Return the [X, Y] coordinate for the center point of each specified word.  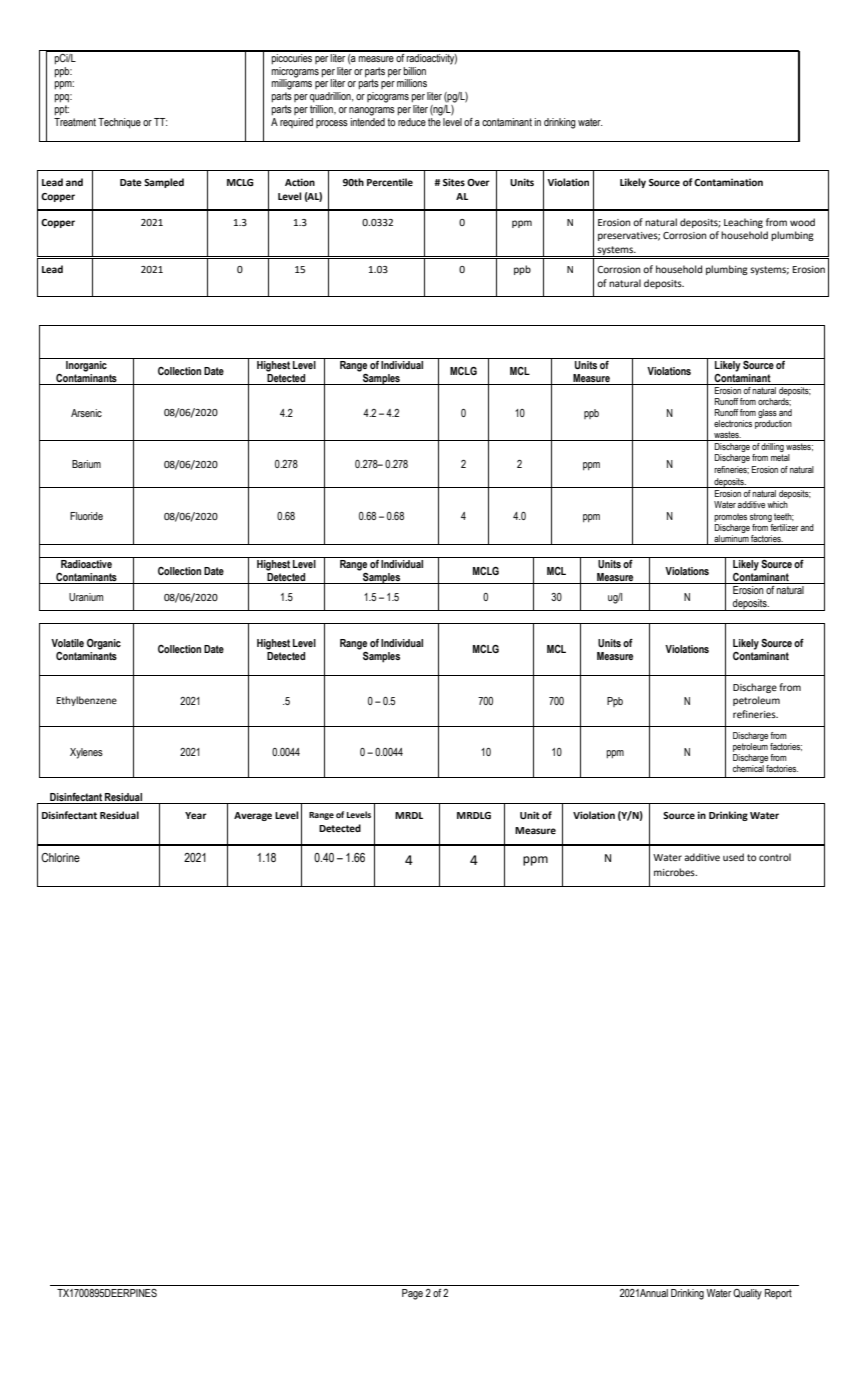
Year [196, 815]
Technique [119, 123]
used [733, 857]
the [434, 120]
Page [412, 1294]
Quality [747, 1294]
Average [253, 816]
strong [761, 517]
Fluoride [86, 516]
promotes [730, 517]
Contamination [728, 182]
